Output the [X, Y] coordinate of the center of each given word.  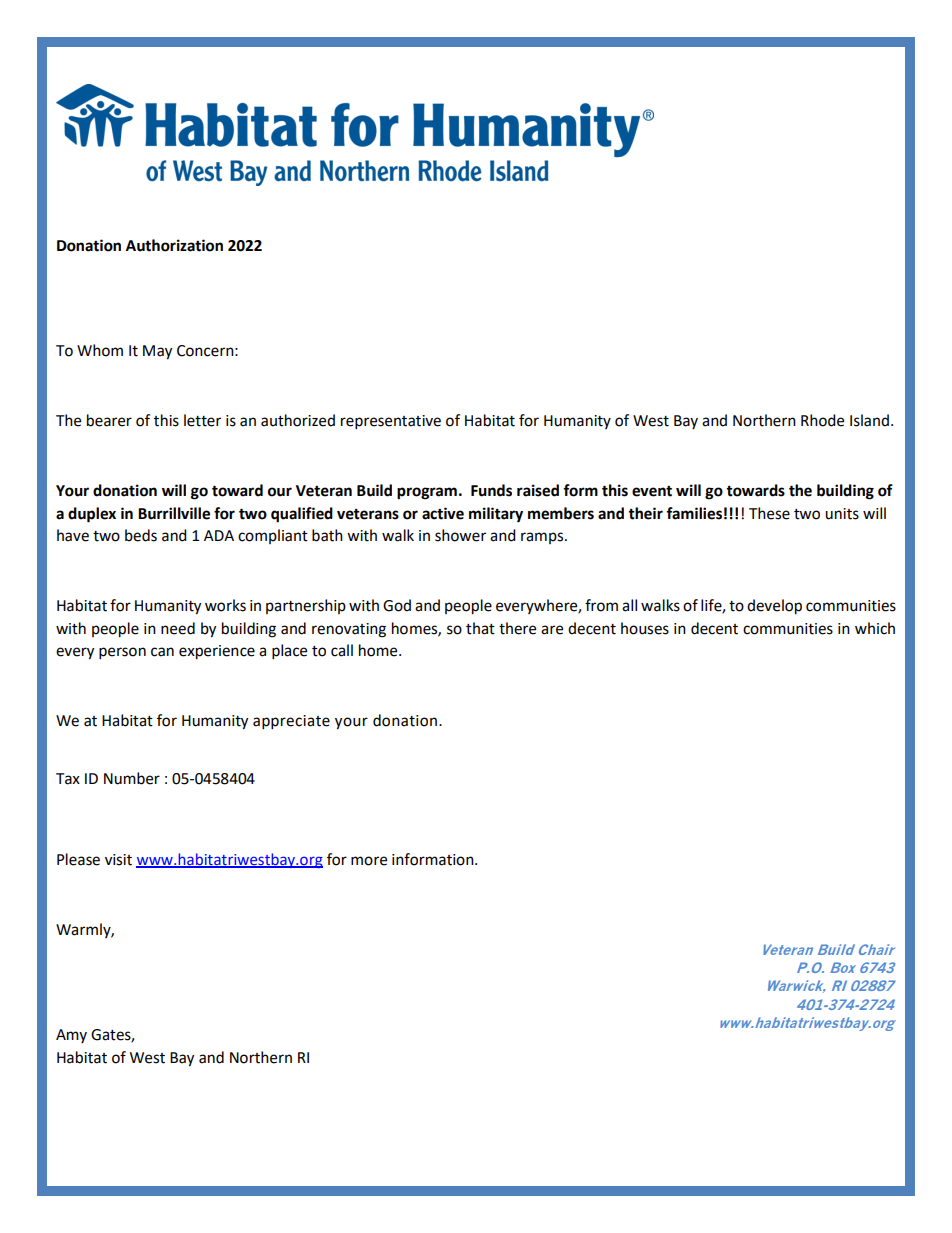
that [480, 628]
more [369, 861]
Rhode [822, 420]
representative [391, 422]
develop [774, 607]
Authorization [174, 245]
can [162, 652]
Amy [71, 1036]
